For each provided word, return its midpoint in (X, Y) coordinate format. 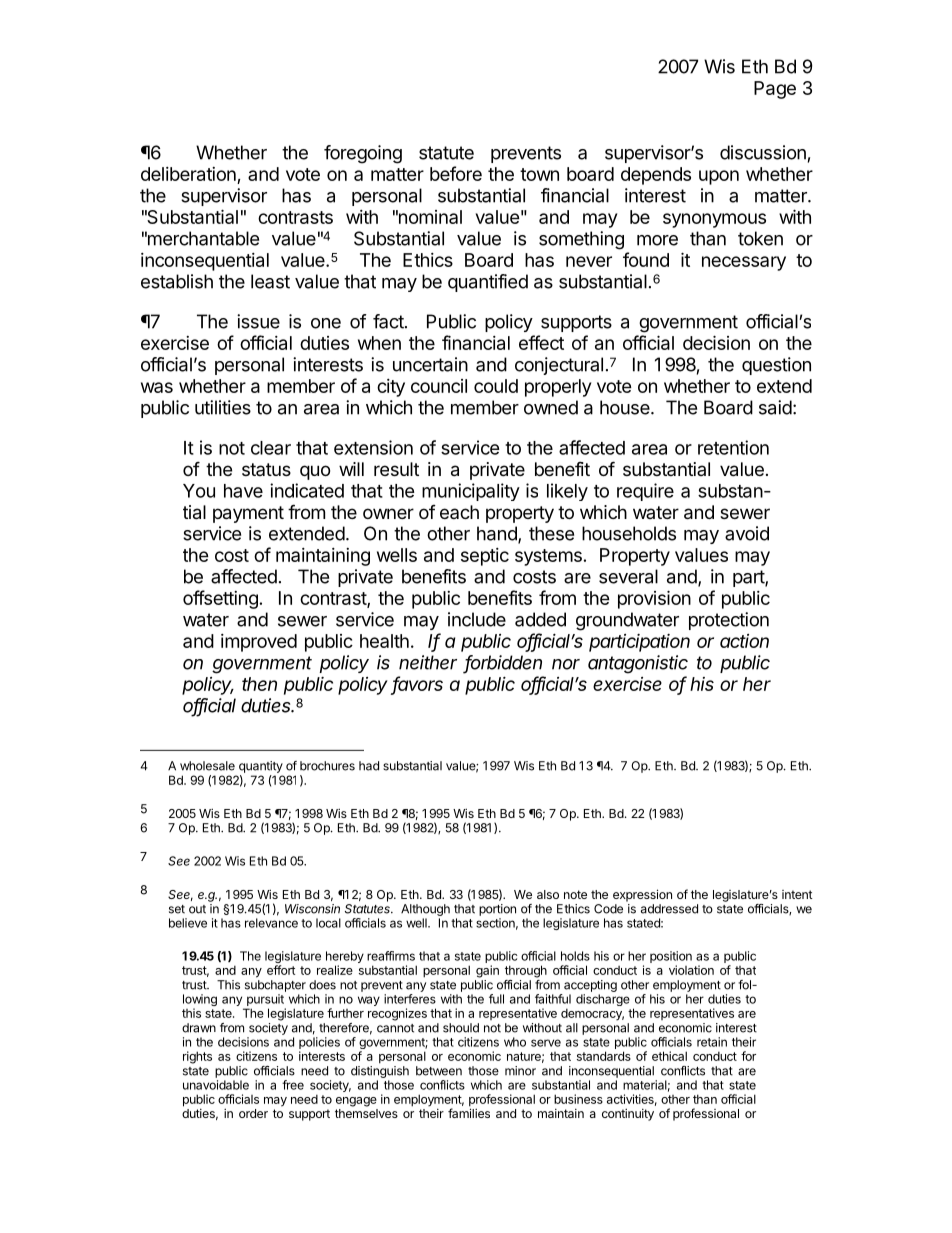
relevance (271, 923)
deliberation (188, 174)
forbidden (503, 663)
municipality (471, 492)
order (253, 1113)
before (456, 173)
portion (497, 910)
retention (733, 447)
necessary (744, 263)
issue (258, 321)
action (744, 641)
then (259, 684)
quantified (488, 283)
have (243, 491)
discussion (763, 152)
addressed (669, 909)
